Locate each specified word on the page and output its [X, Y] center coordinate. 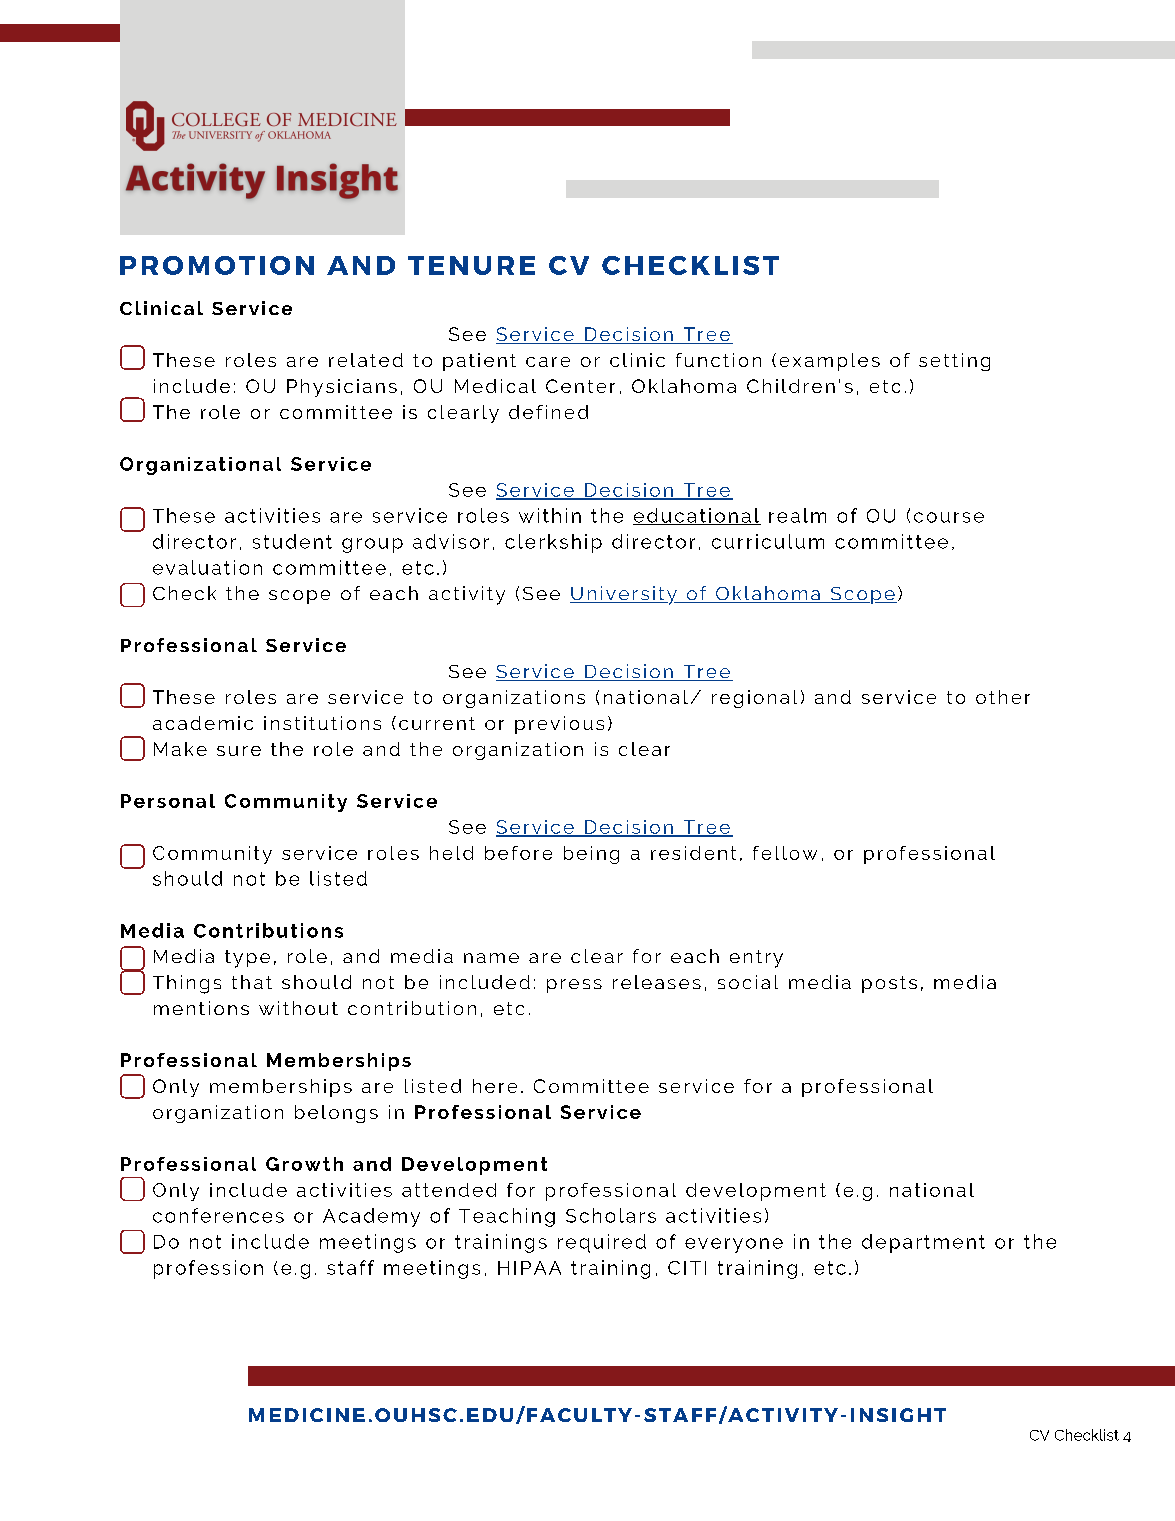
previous [559, 725]
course [949, 517]
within [550, 515]
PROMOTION [217, 265]
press [574, 986]
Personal [168, 801]
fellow [785, 853]
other [1003, 697]
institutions [322, 723]
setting [954, 362]
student [292, 541]
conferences [218, 1215]
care [548, 362]
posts [889, 984]
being [591, 855]
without [298, 1008]
